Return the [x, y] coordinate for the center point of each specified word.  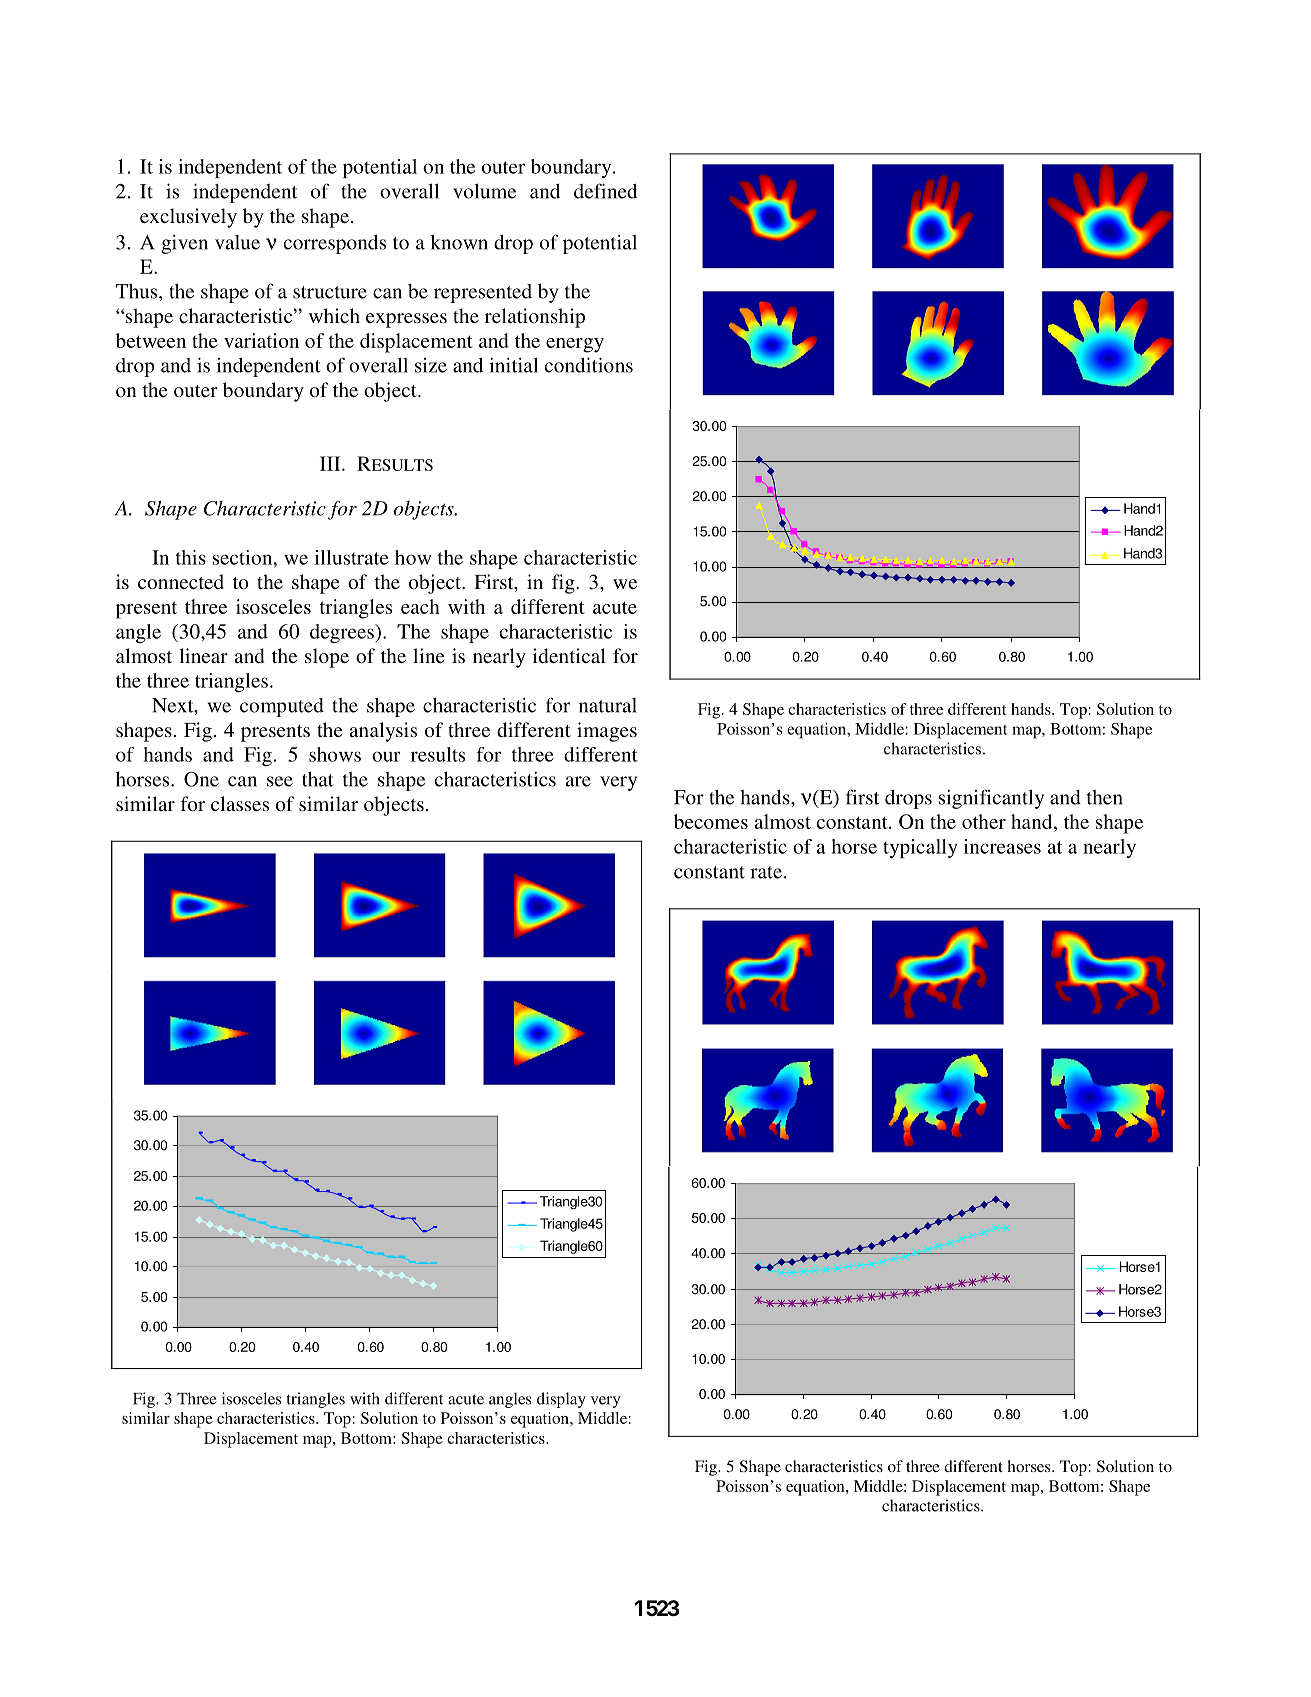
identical [569, 655]
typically [920, 848]
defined [605, 191]
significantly [991, 799]
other [984, 821]
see [280, 781]
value [237, 242]
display [561, 1400]
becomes [711, 821]
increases [1002, 846]
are [578, 781]
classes [240, 803]
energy [575, 345]
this [191, 557]
